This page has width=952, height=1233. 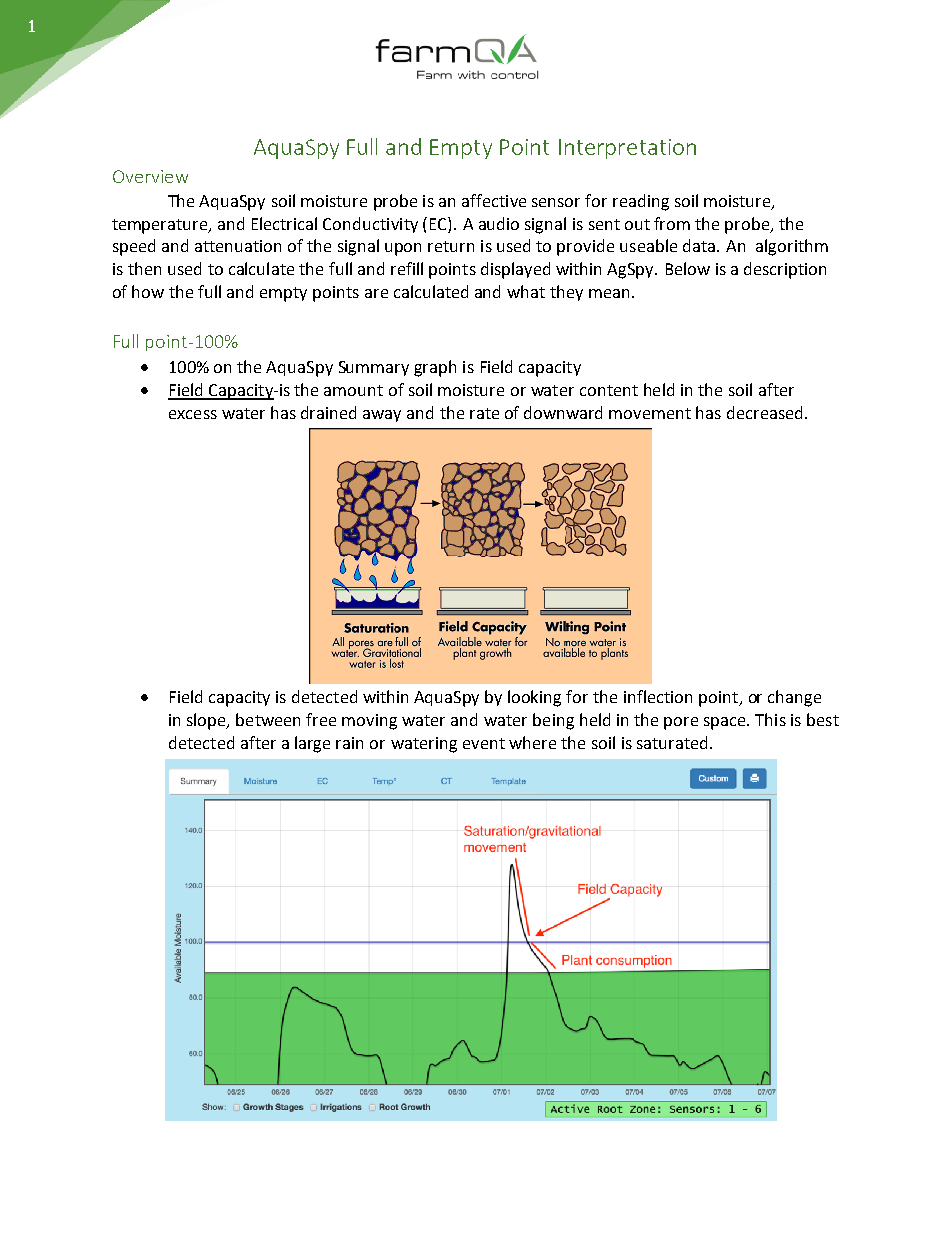 I want to click on graph, so click(x=435, y=368).
